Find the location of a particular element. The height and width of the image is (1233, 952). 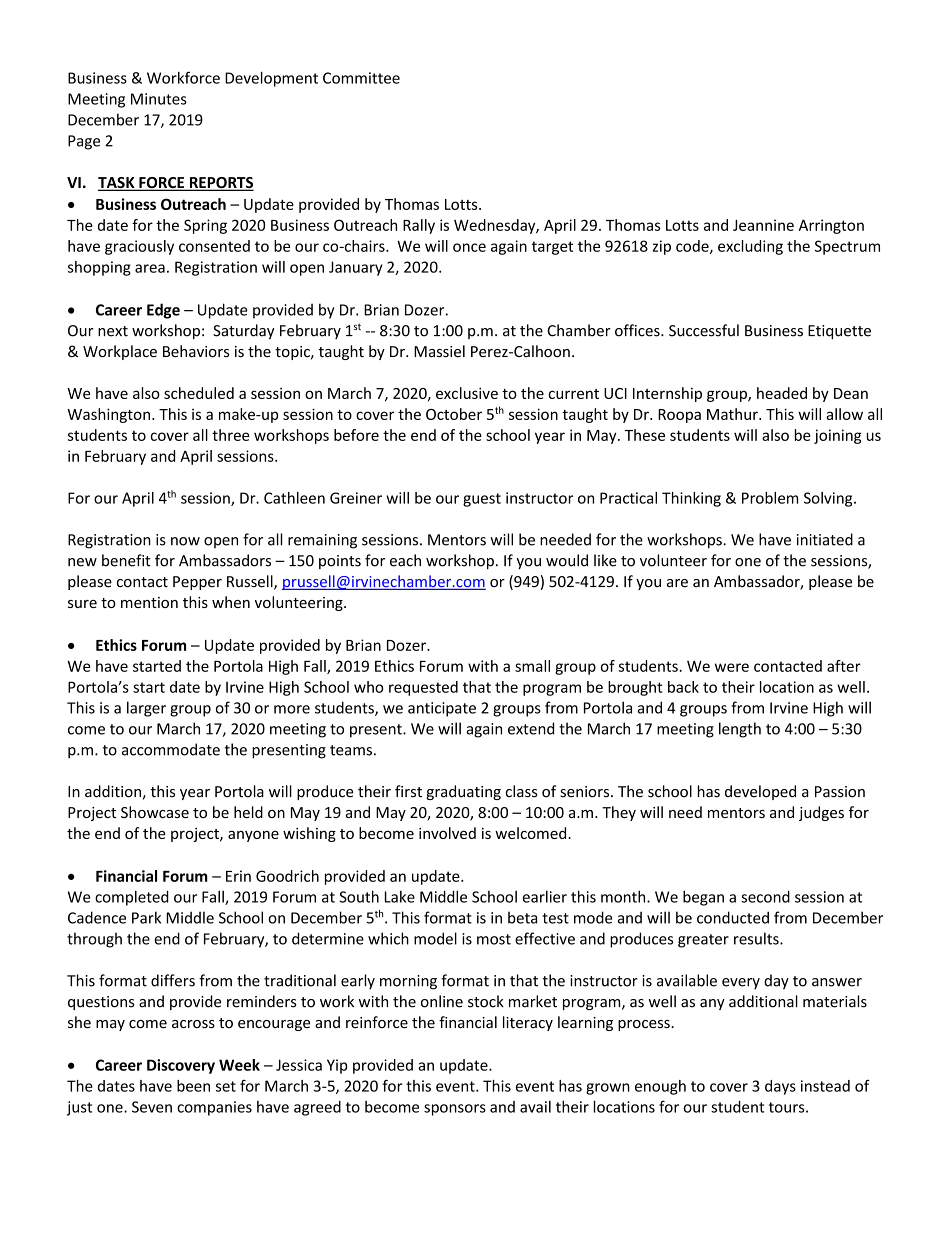

now is located at coordinates (185, 541).
